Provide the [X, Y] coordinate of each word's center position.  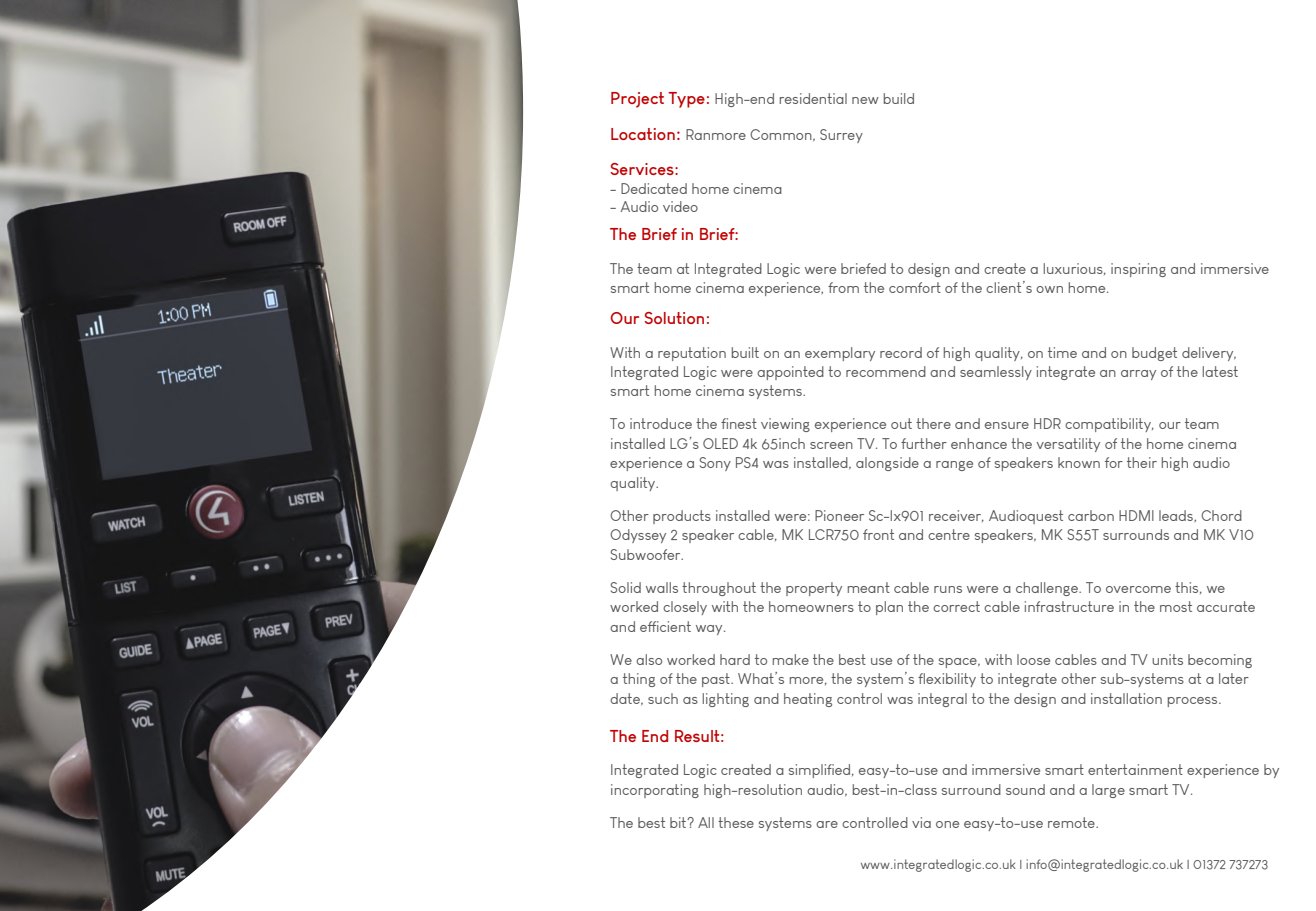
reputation [692, 354]
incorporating [655, 791]
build [899, 98]
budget [1154, 354]
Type [686, 100]
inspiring [1138, 270]
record [901, 352]
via [921, 822]
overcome [1138, 589]
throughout [719, 589]
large [1108, 791]
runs [948, 589]
